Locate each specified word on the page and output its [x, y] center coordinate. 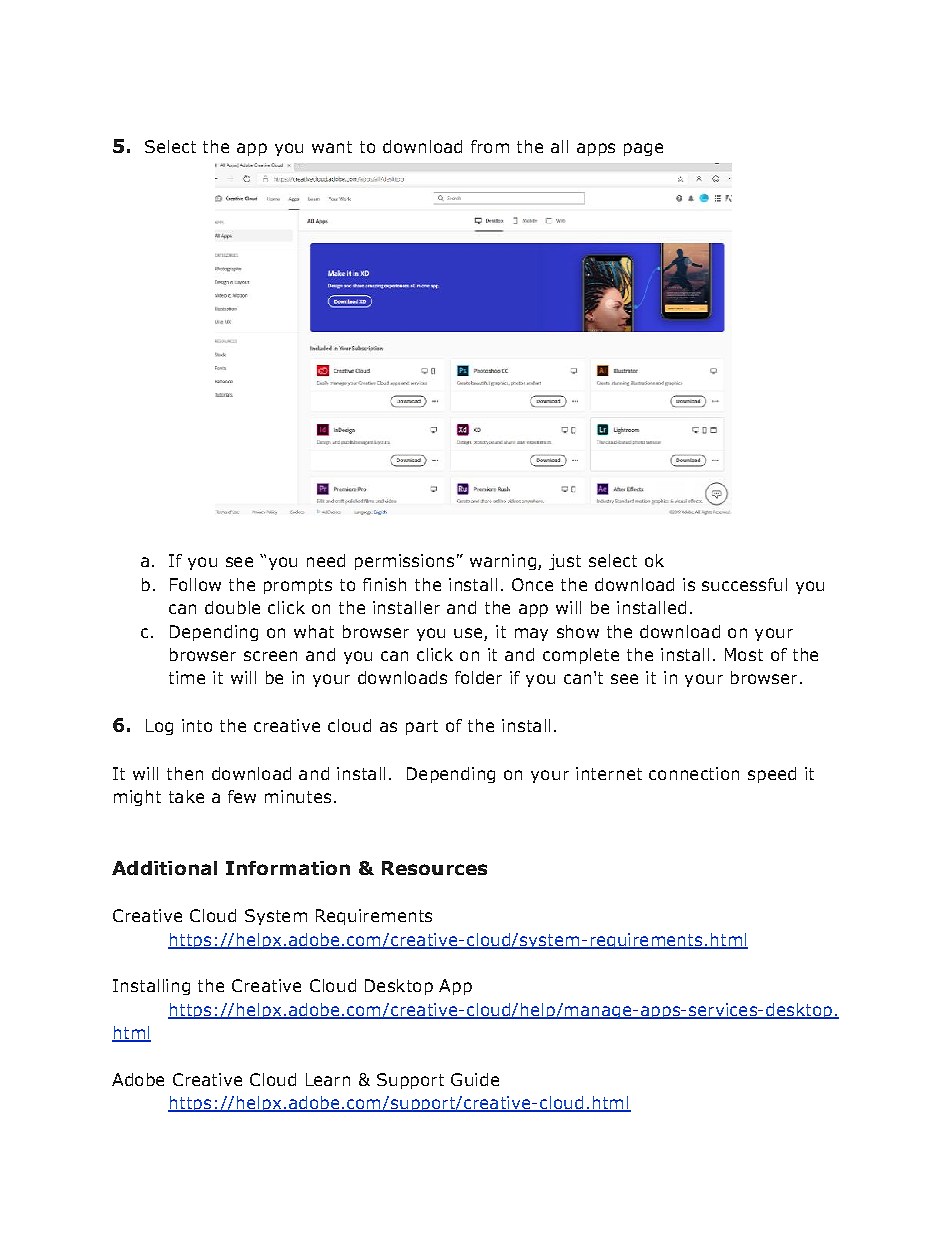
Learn [328, 1079]
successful [744, 584]
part [422, 727]
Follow [195, 584]
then [185, 773]
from [490, 146]
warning [503, 562]
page [643, 149]
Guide [475, 1079]
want [332, 147]
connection [694, 773]
